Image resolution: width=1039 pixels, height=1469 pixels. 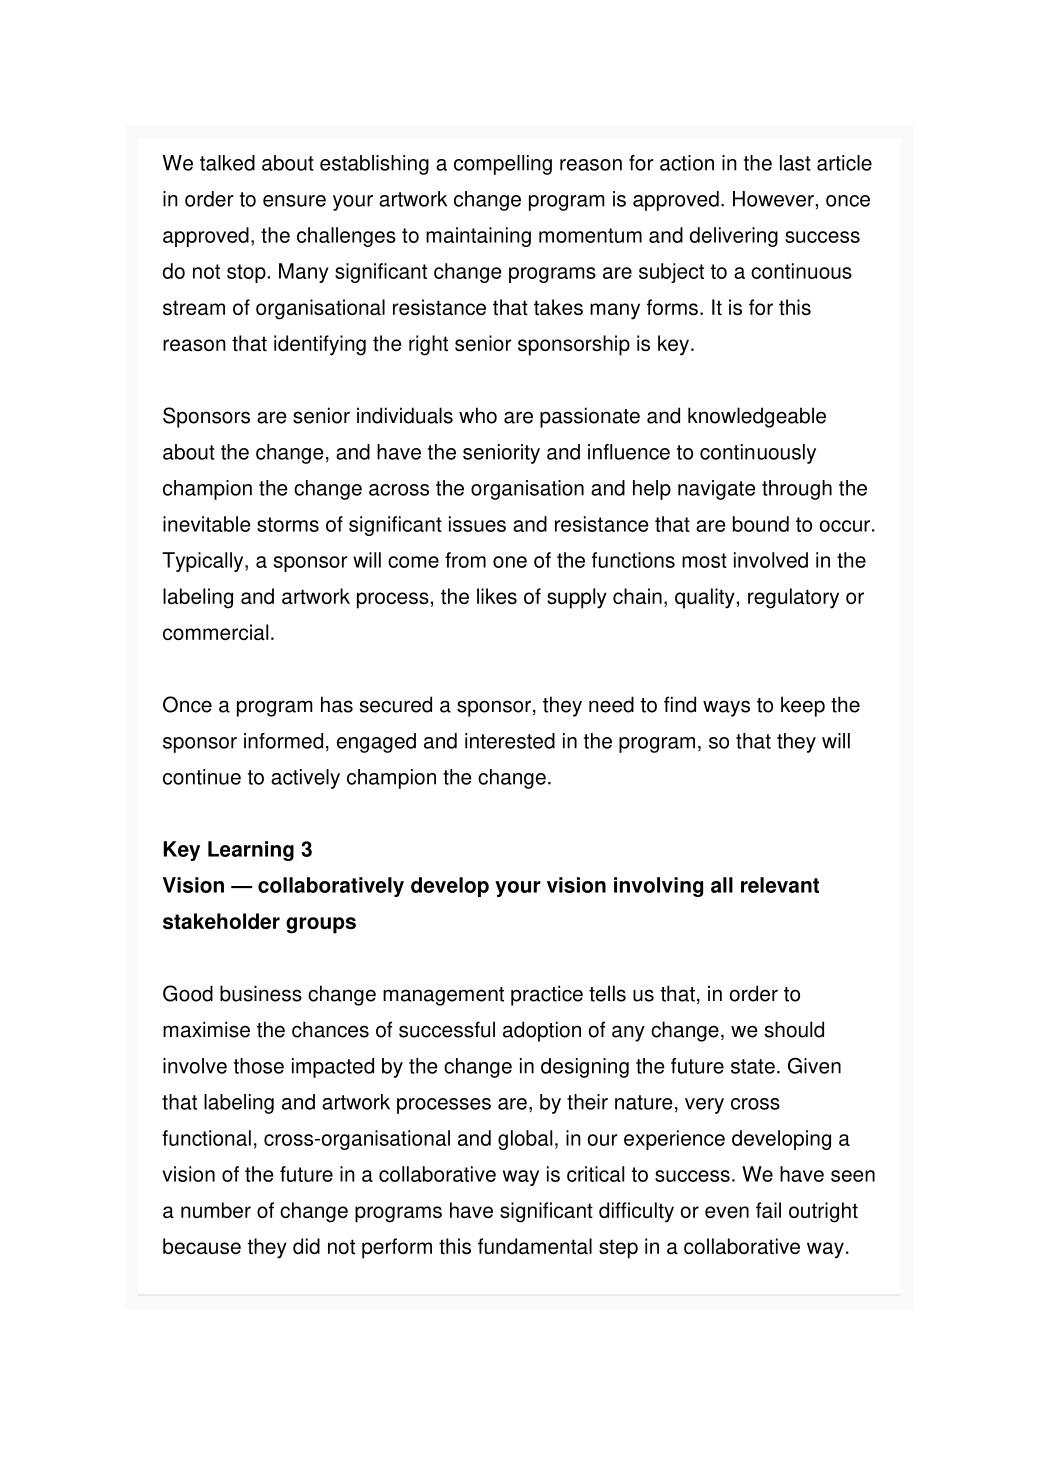 I want to click on number, so click(x=216, y=1210).
